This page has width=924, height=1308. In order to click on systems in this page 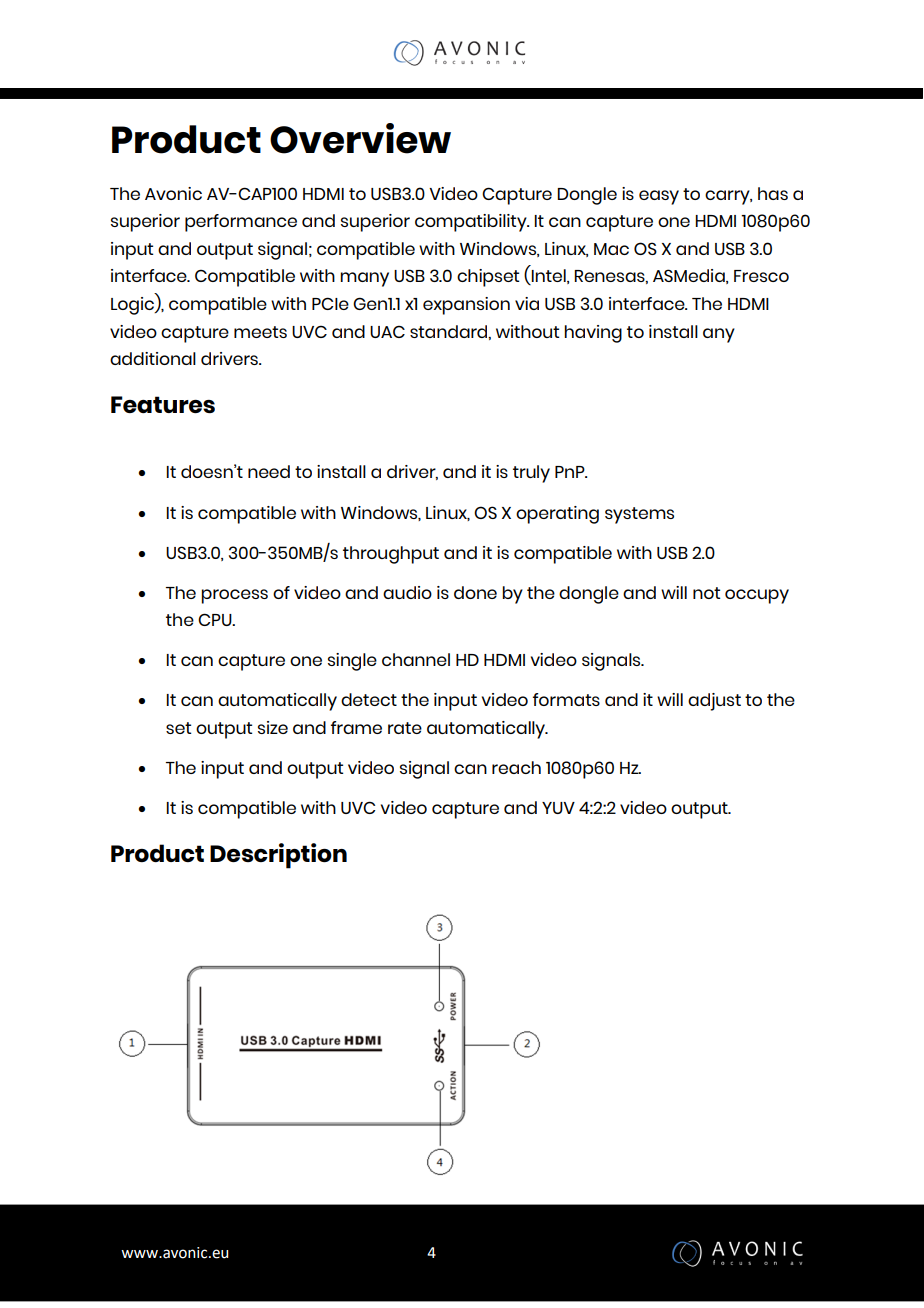, I will do `click(639, 515)`.
